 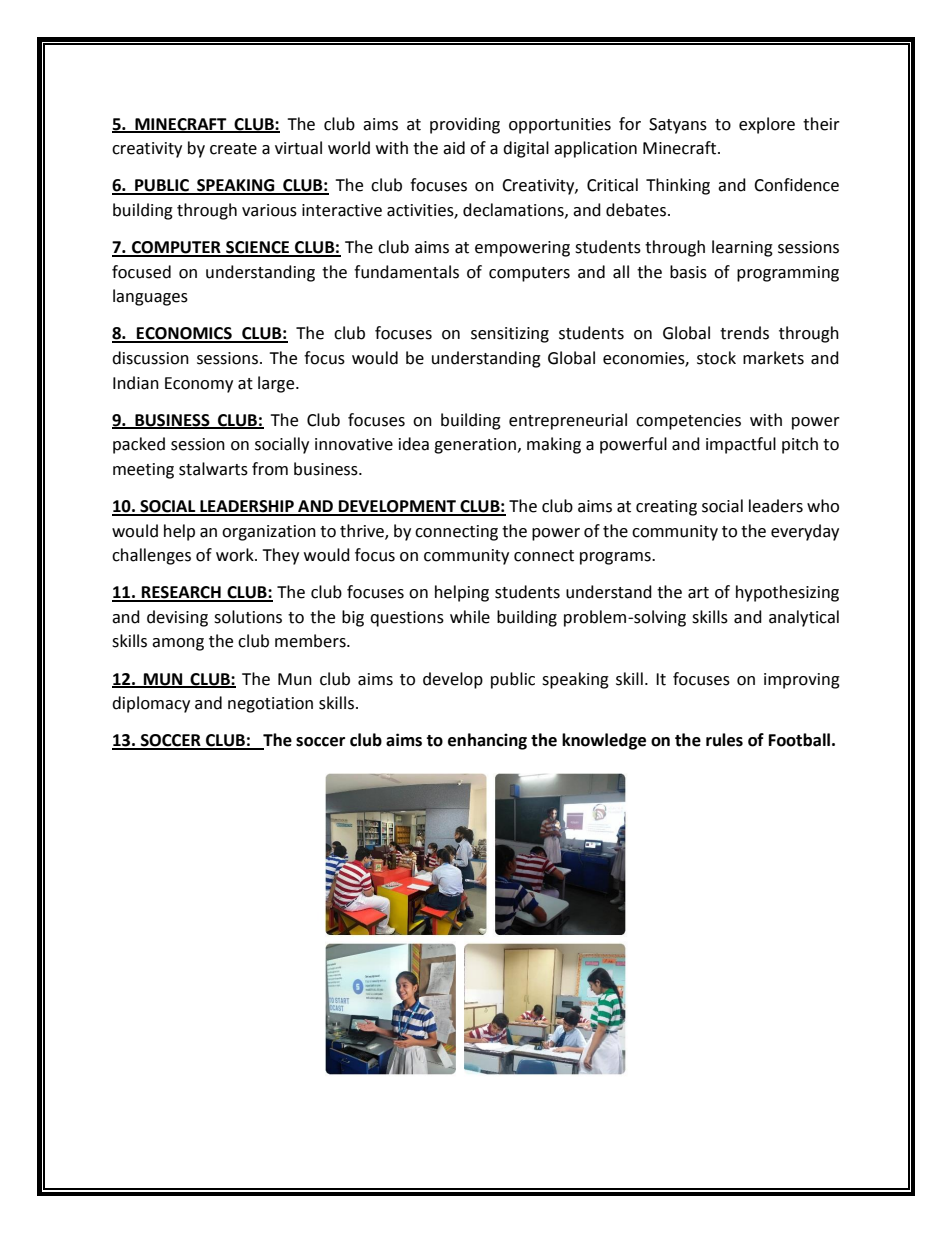 What do you see at coordinates (213, 469) in the screenshot?
I see `stalwarts` at bounding box center [213, 469].
